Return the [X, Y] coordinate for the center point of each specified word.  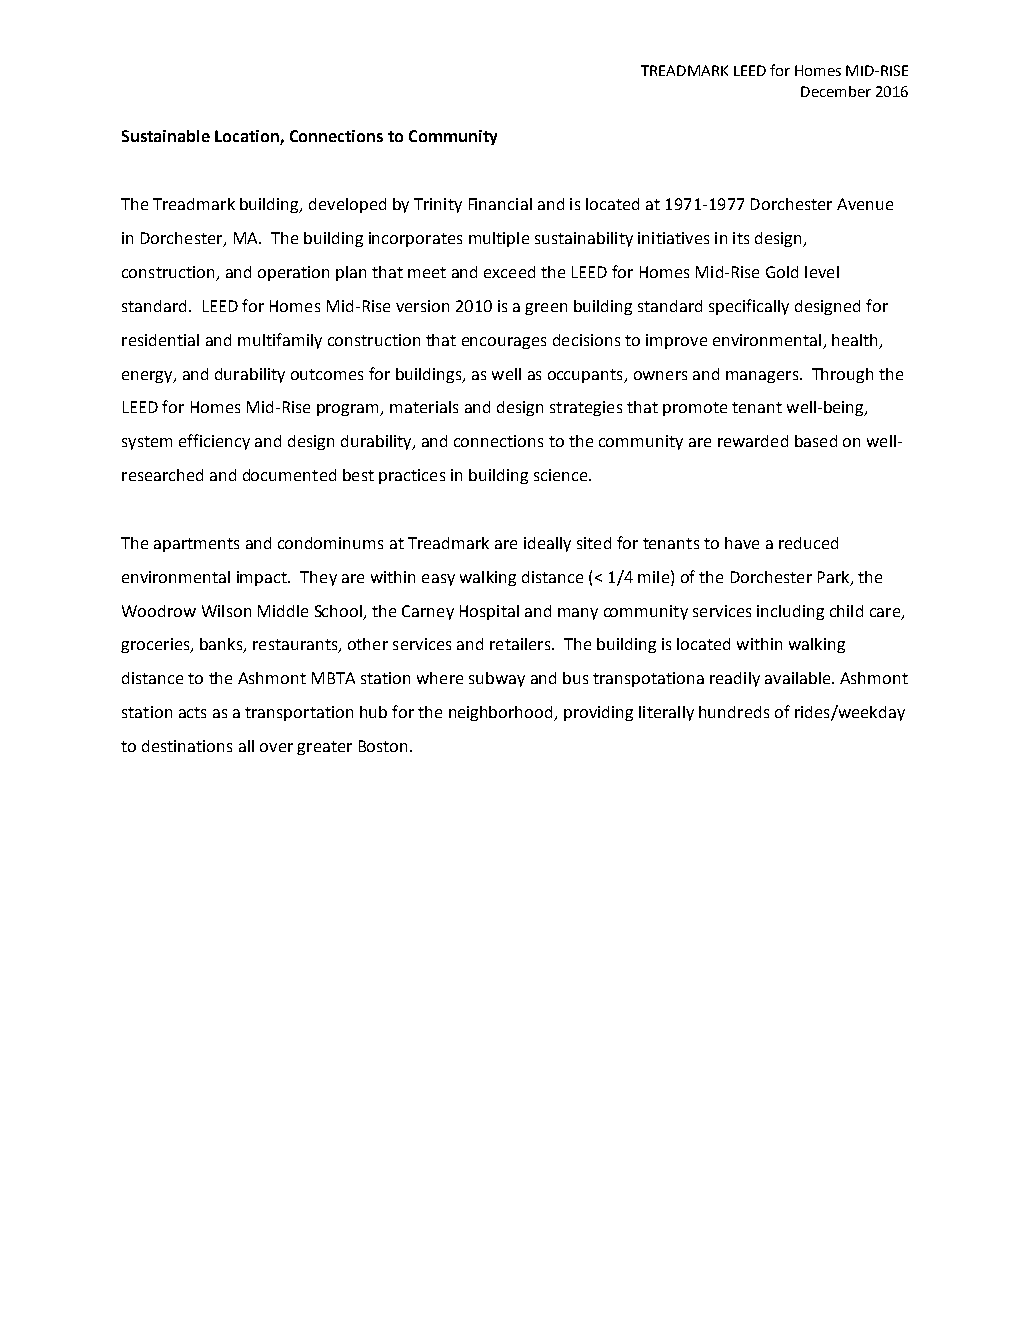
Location [248, 137]
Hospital [489, 612]
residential [160, 340]
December [836, 91]
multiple [499, 239]
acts [192, 712]
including [790, 612]
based [816, 441]
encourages [504, 343]
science [562, 475]
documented [289, 475]
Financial [500, 204]
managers [762, 377]
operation [293, 273]
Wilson [226, 611]
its [741, 238]
